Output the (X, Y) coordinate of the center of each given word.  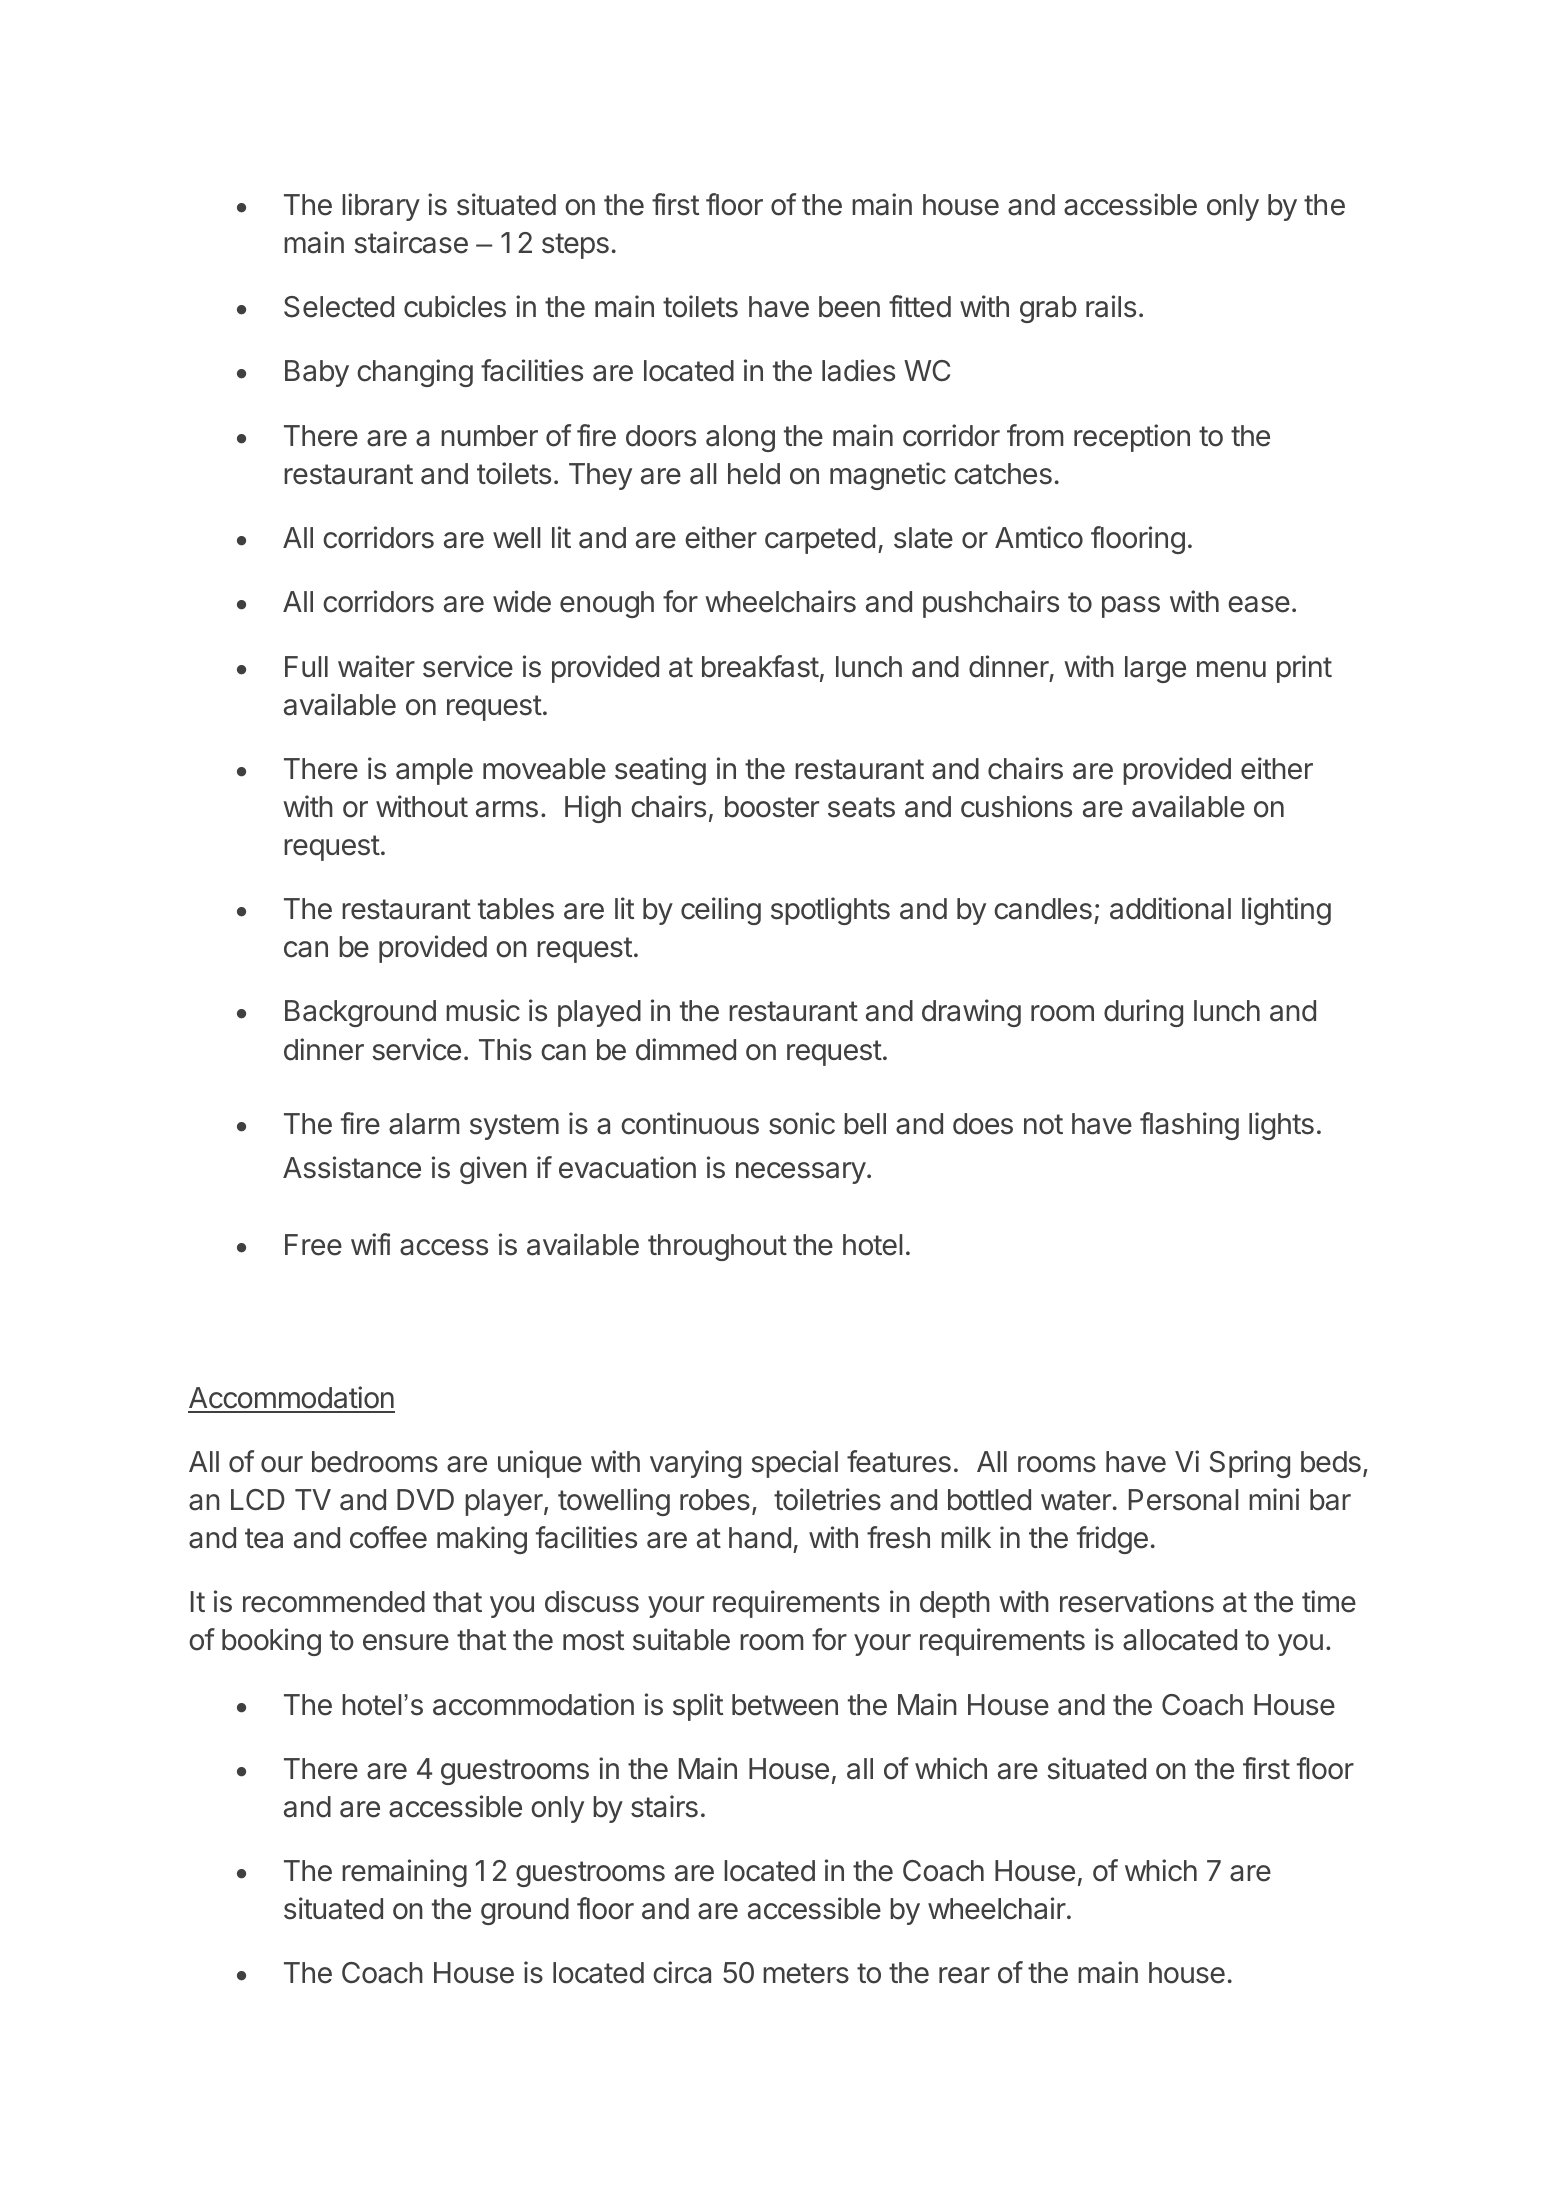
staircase (411, 242)
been (849, 307)
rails (1111, 306)
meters (806, 1973)
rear (964, 1975)
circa (682, 1972)
